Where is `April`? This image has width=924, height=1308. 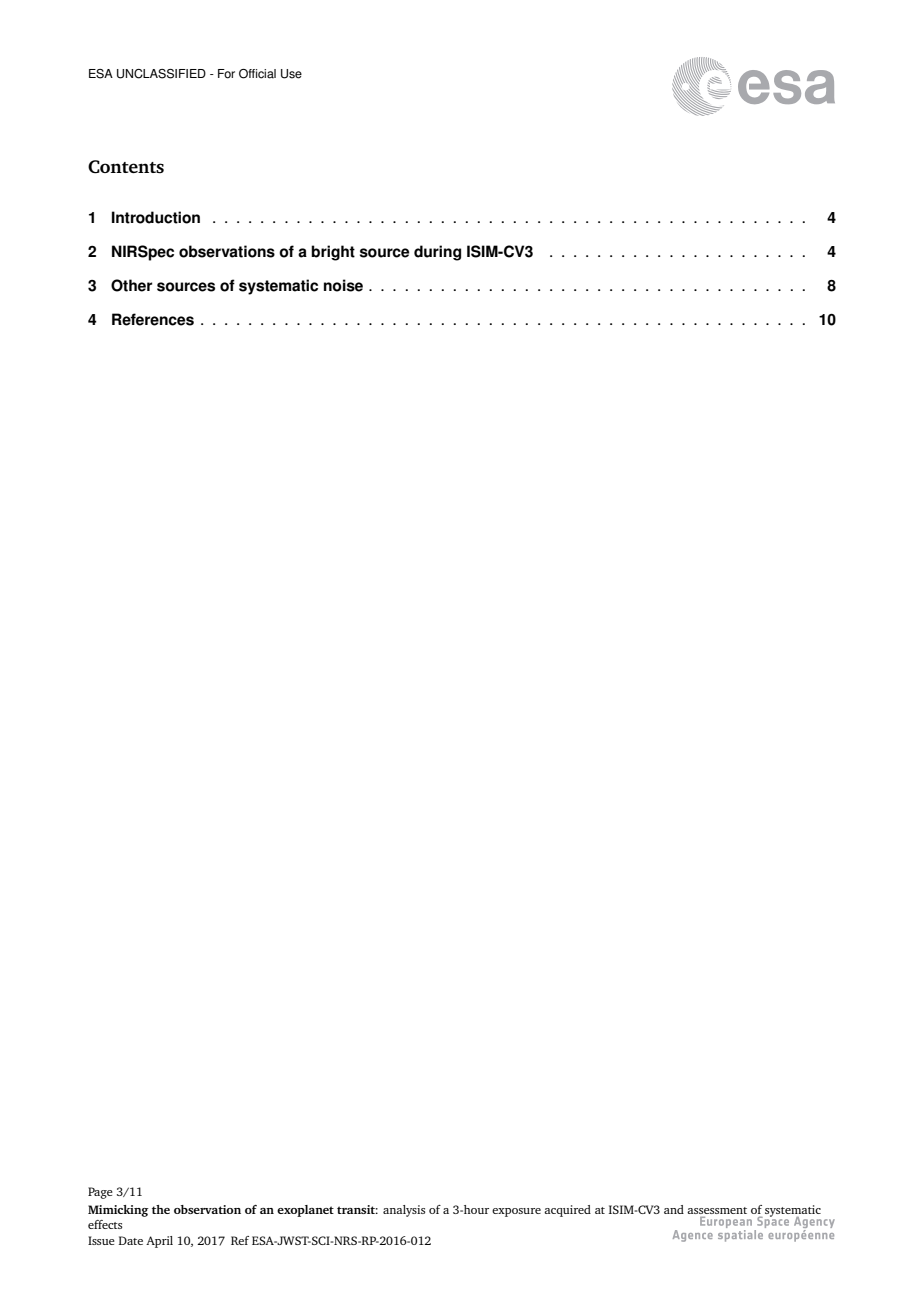
April is located at coordinates (159, 1242).
